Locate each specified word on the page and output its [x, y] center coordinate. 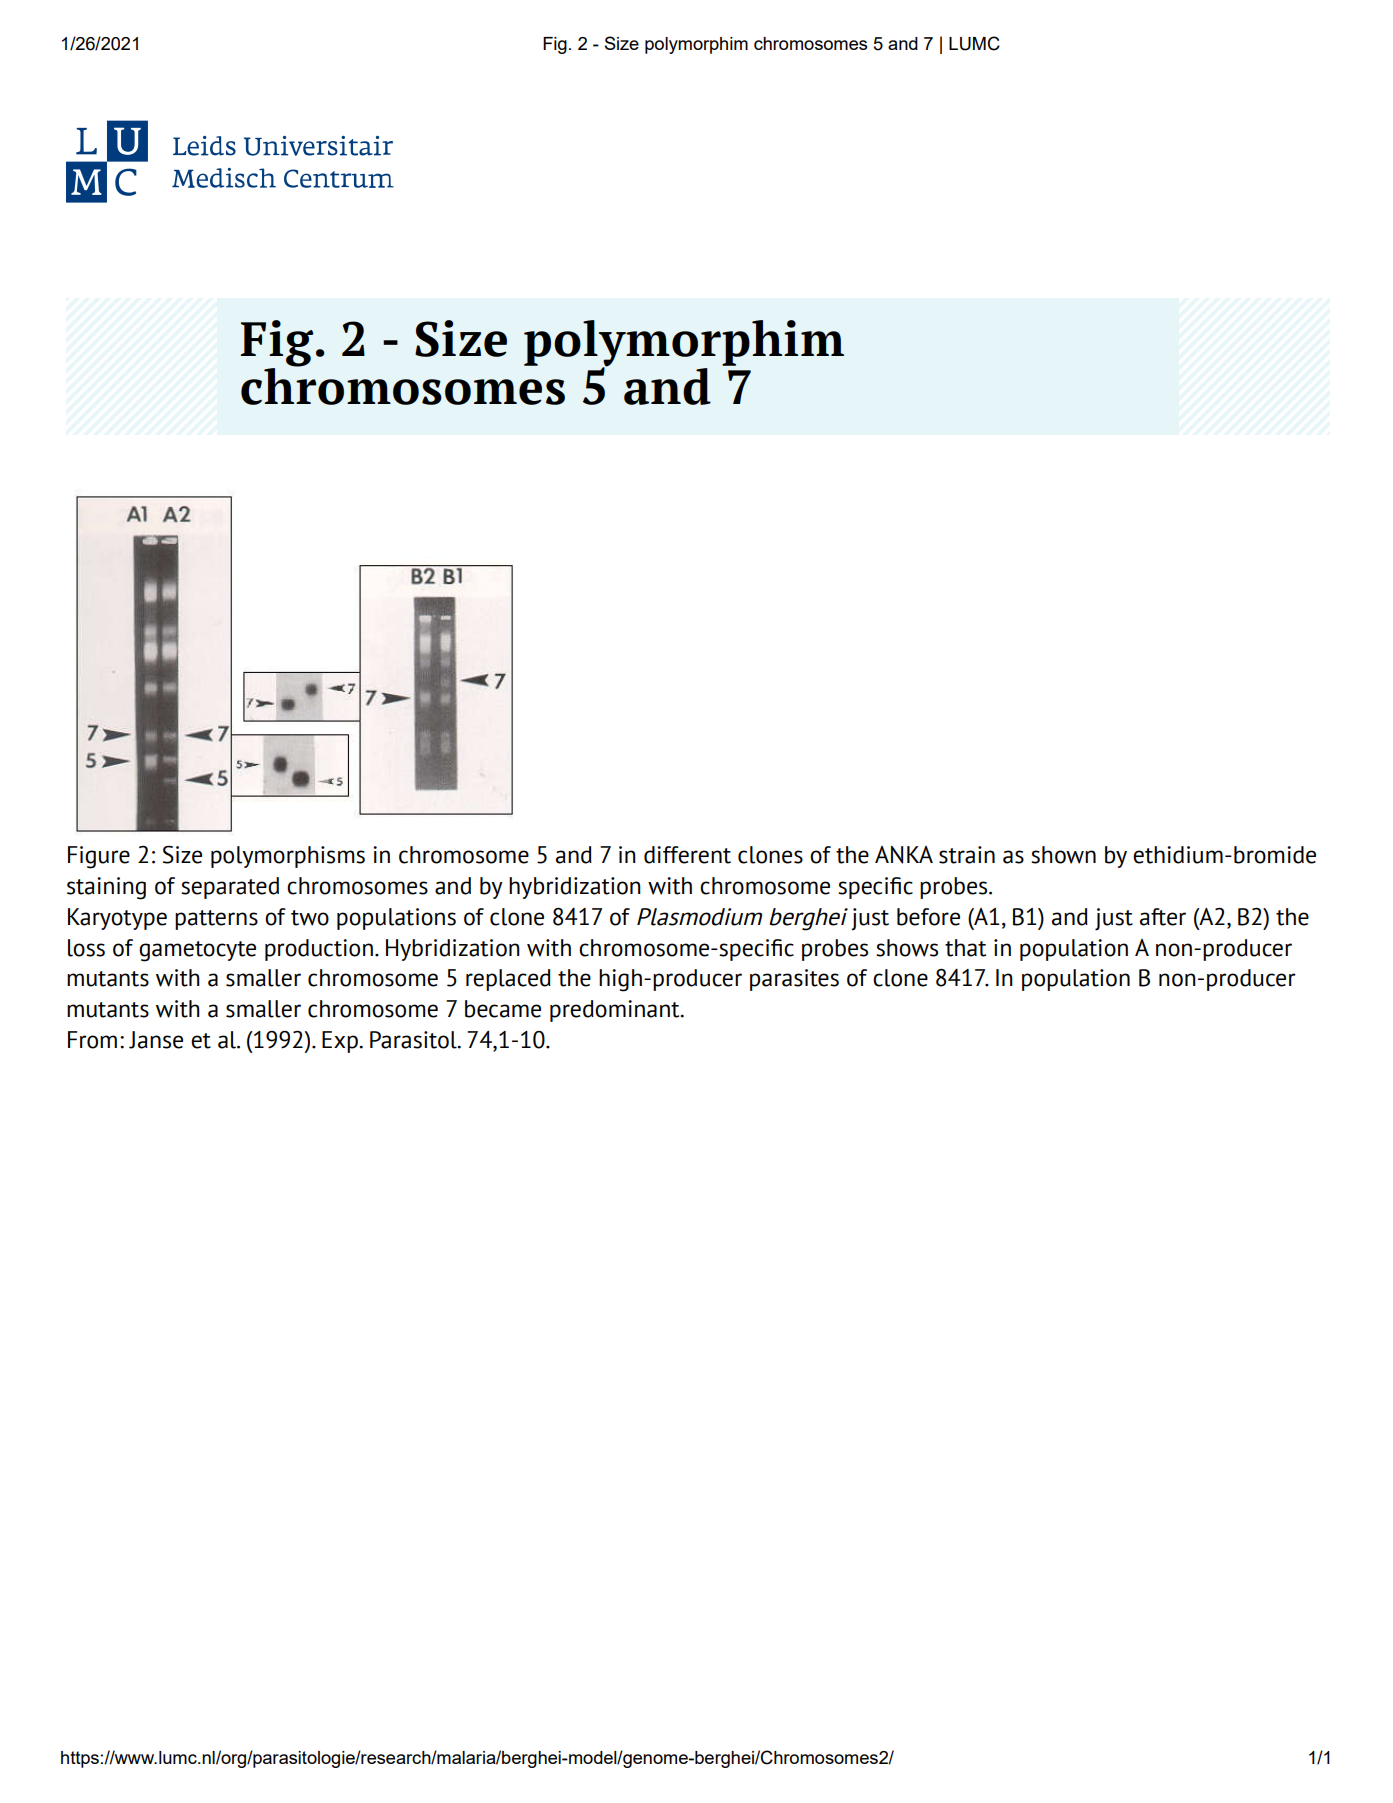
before [928, 917]
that [965, 948]
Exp [341, 1042]
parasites [794, 980]
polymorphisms [288, 857]
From [92, 1040]
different [687, 855]
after [1163, 917]
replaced [508, 980]
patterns [216, 920]
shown [1063, 855]
